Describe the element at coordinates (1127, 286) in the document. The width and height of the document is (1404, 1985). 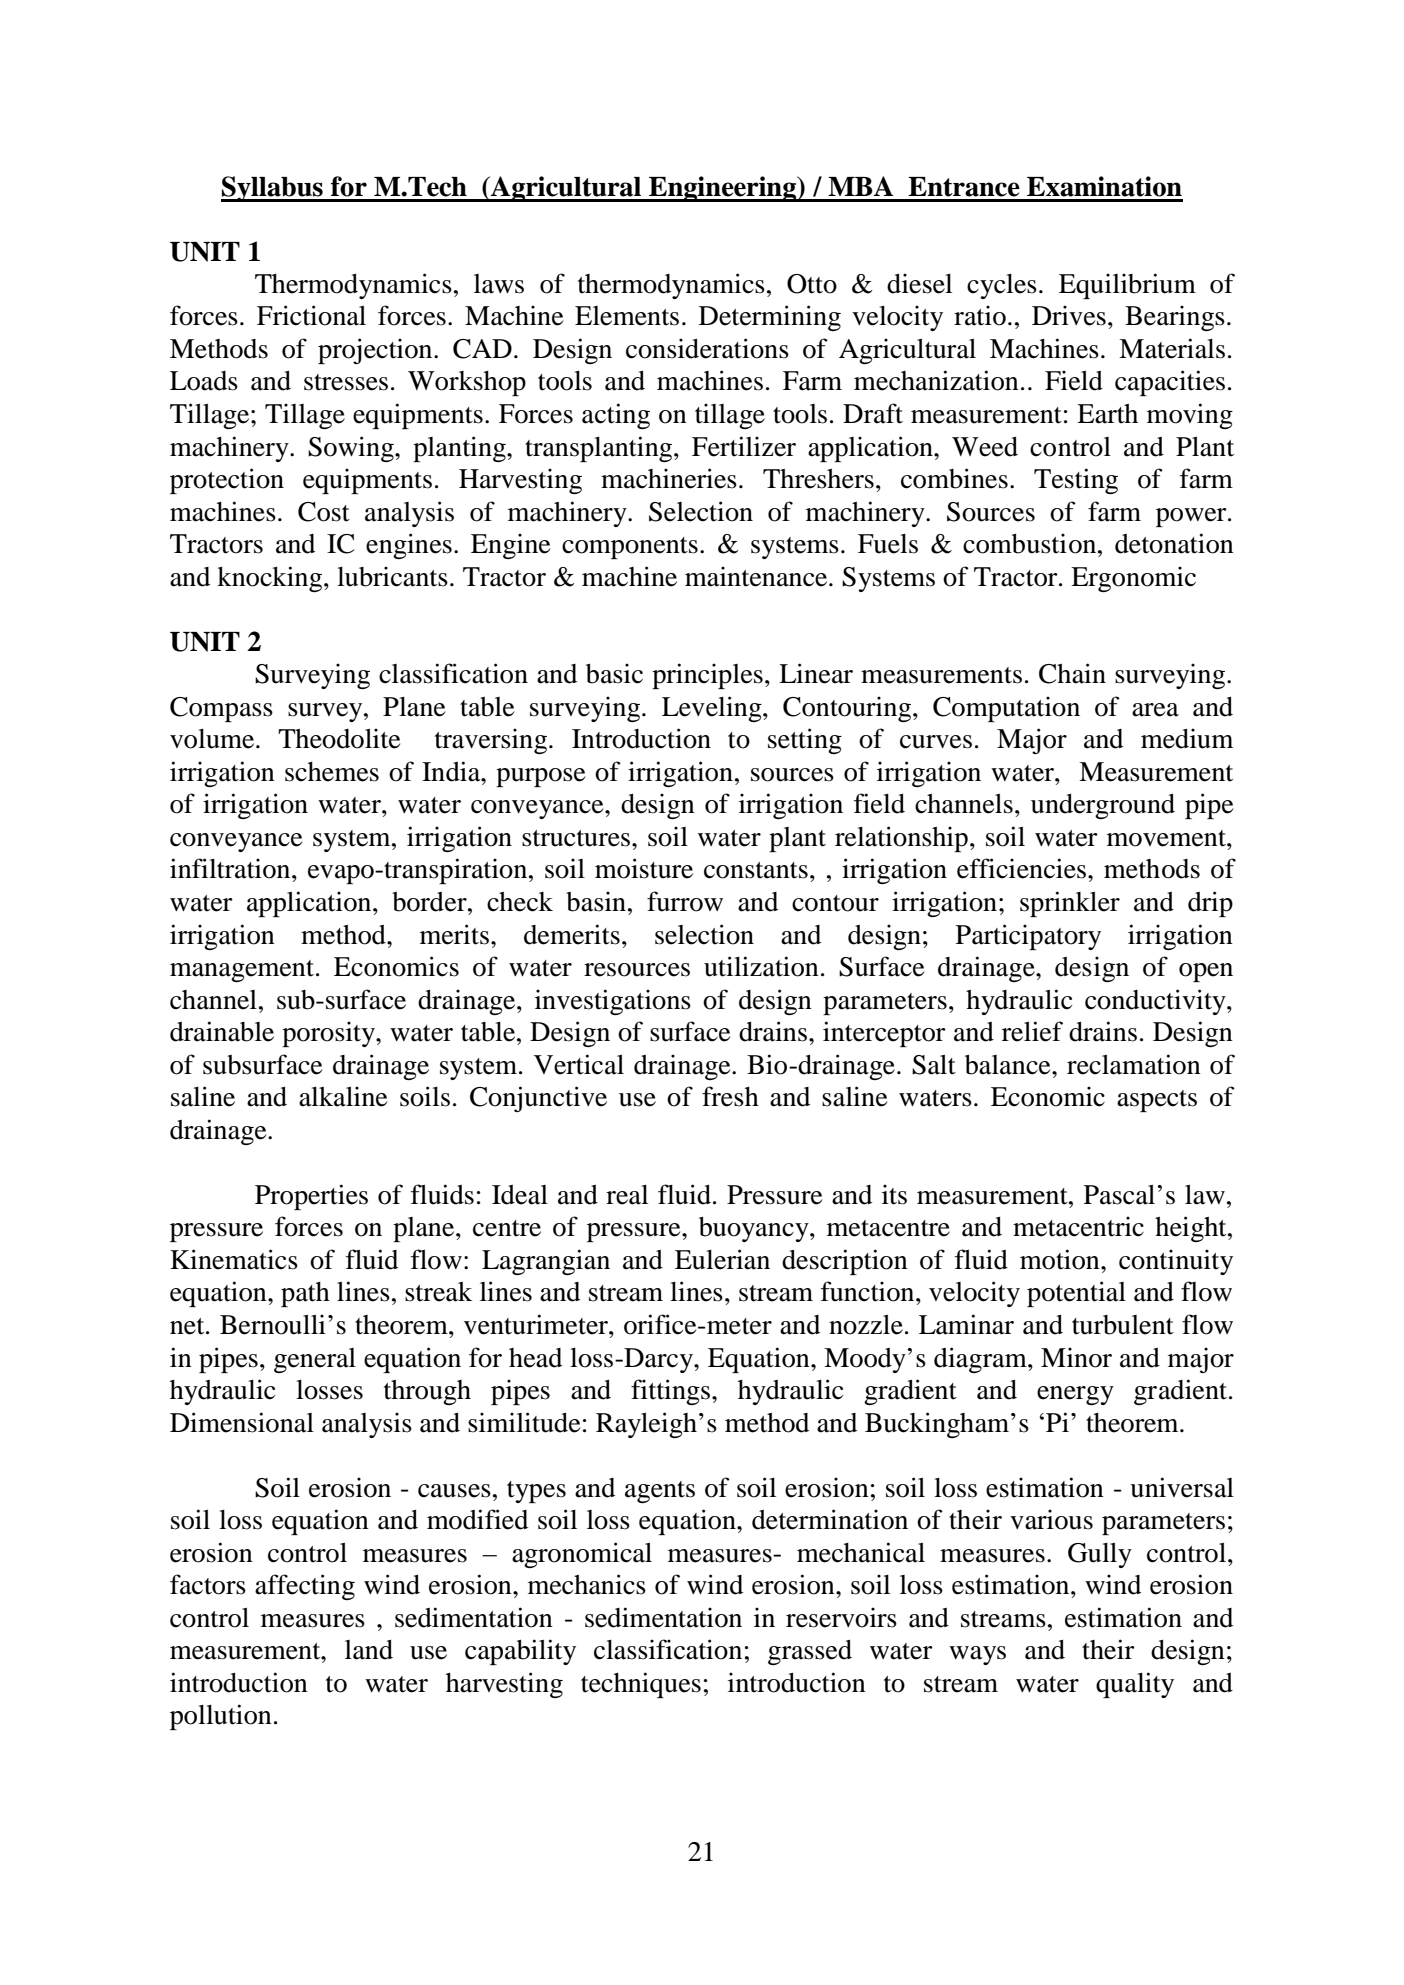
I see `Equilibrium` at that location.
